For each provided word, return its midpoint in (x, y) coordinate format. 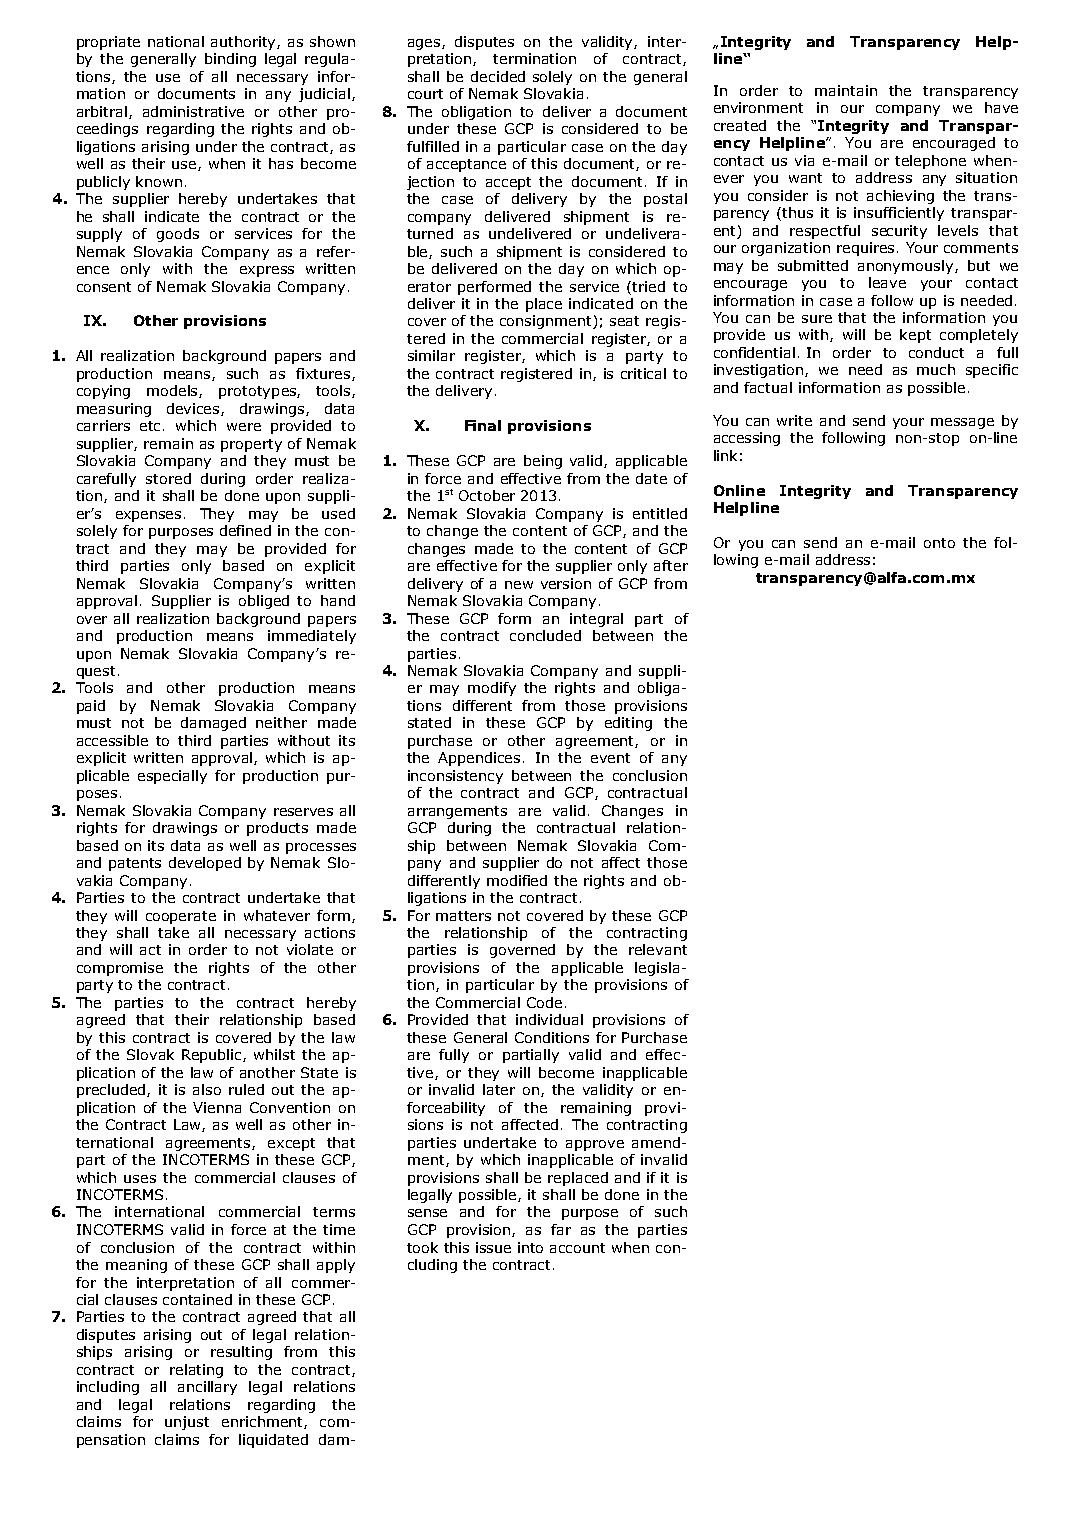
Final (483, 425)
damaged (213, 724)
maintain (846, 90)
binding (230, 60)
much (936, 369)
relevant (658, 949)
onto (939, 543)
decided (498, 76)
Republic (213, 1056)
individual (549, 1019)
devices (194, 409)
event (610, 758)
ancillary (207, 1388)
